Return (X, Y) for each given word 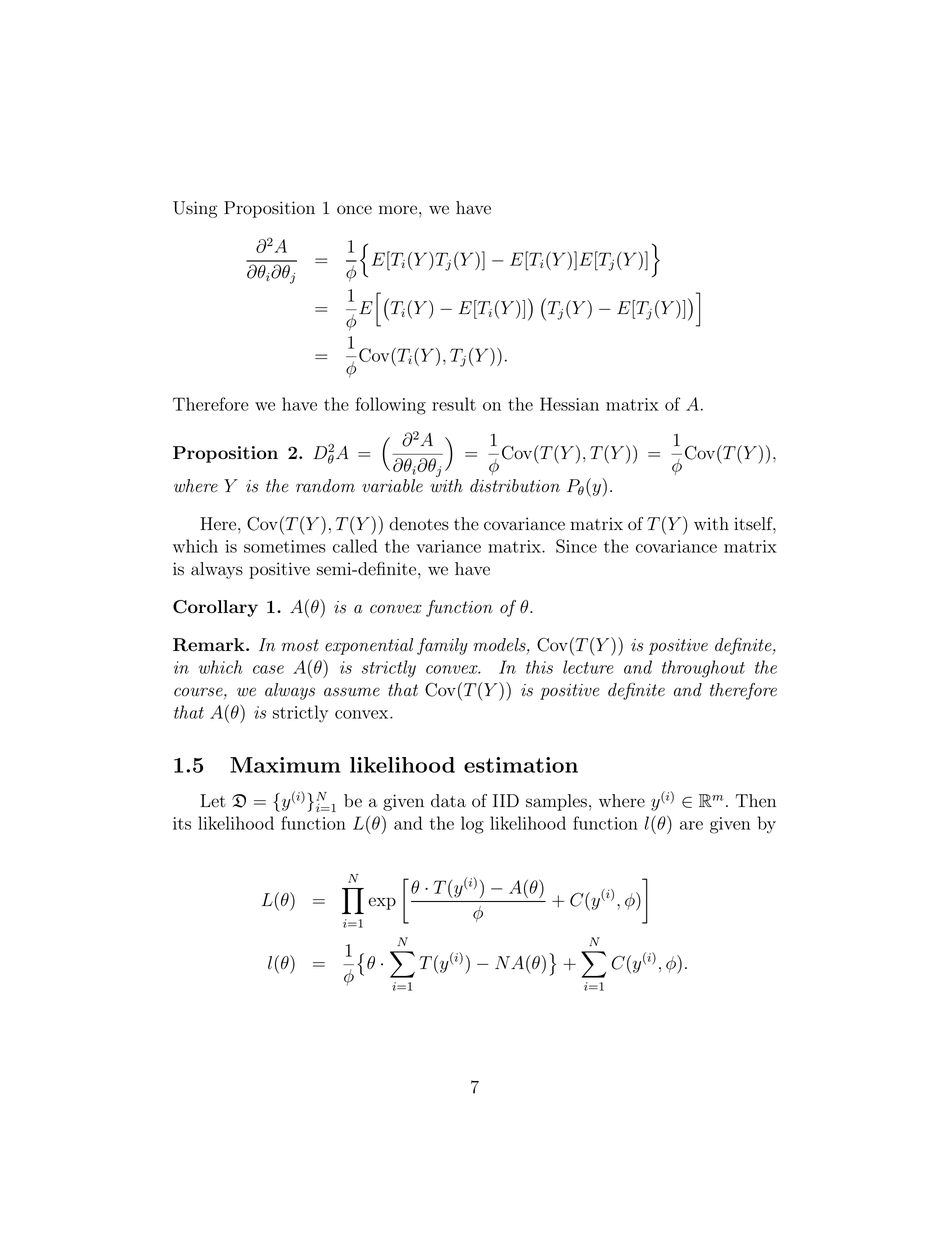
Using (195, 209)
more (398, 210)
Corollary (215, 608)
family (442, 646)
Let (213, 801)
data (448, 801)
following (390, 406)
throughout (703, 669)
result (454, 404)
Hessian (569, 404)
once (354, 210)
